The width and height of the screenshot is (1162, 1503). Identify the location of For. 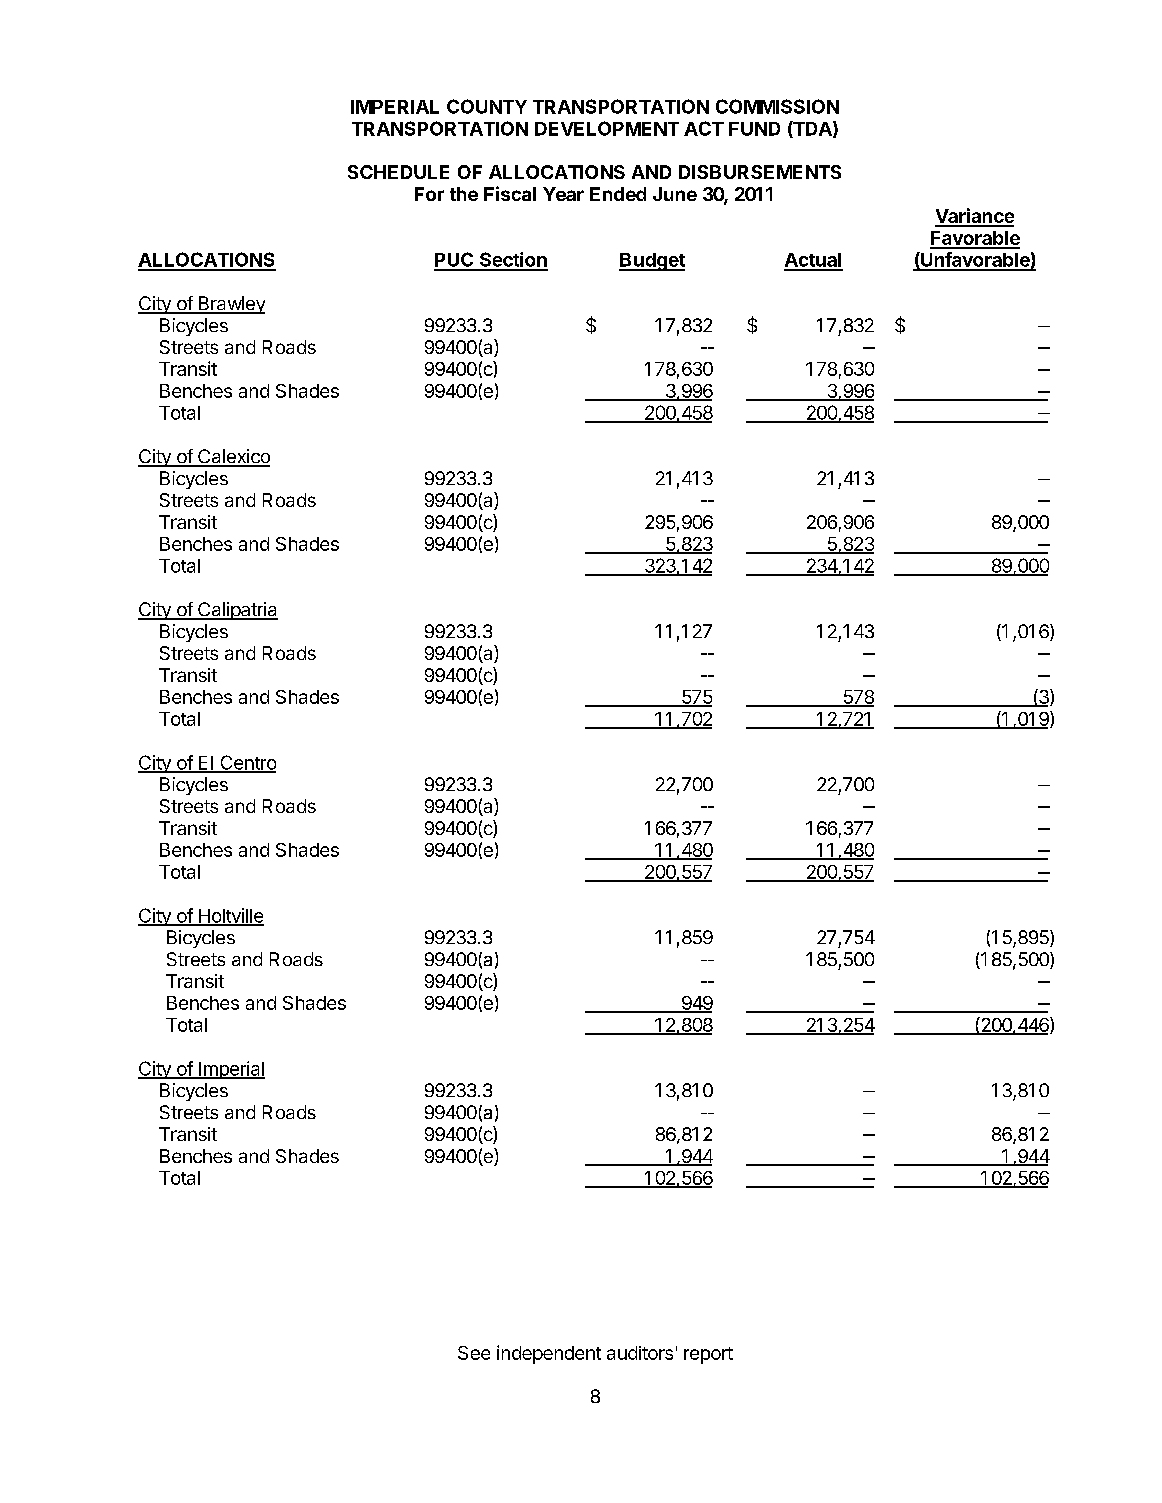
(429, 194).
